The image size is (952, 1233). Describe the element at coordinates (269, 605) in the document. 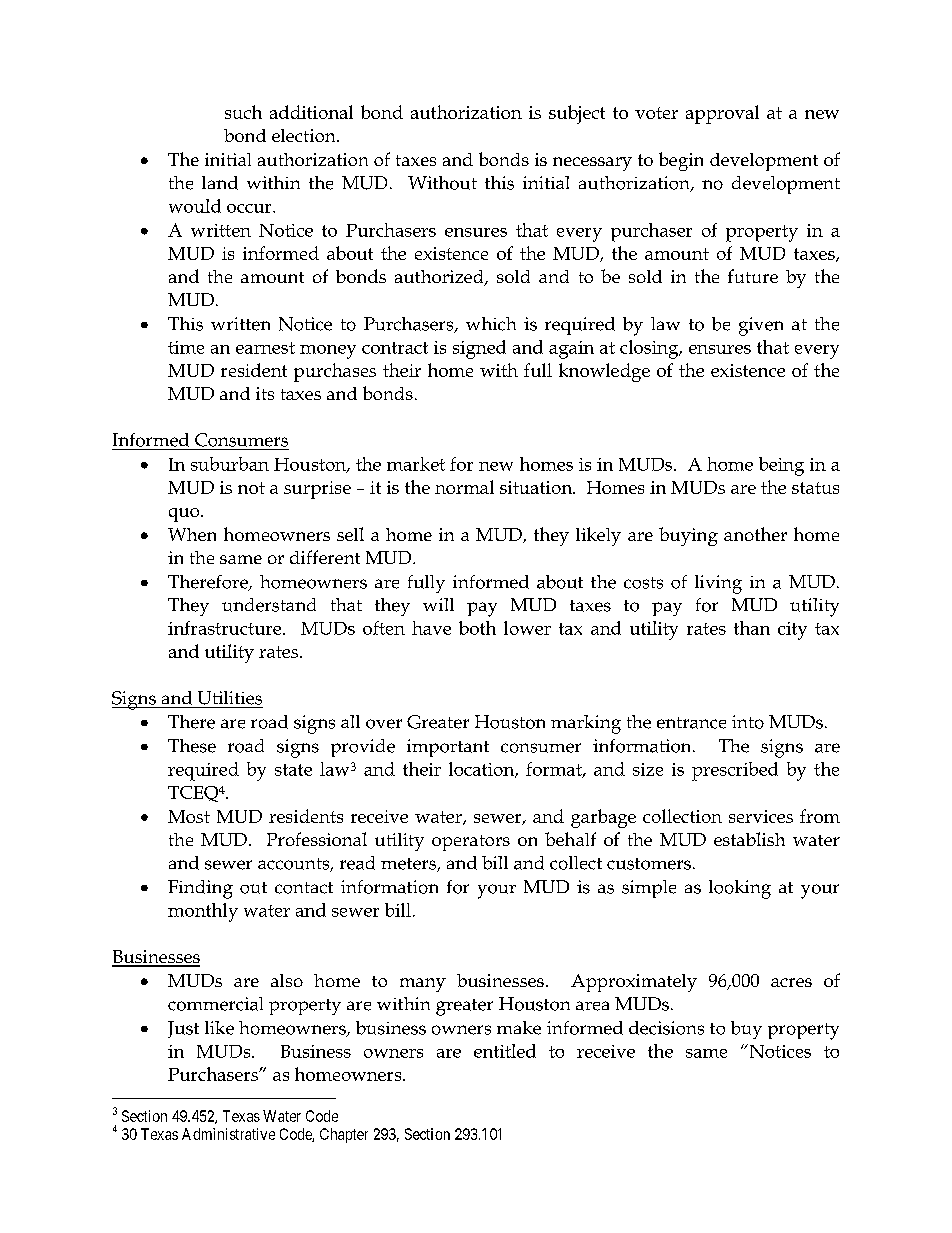

I see `understand` at that location.
